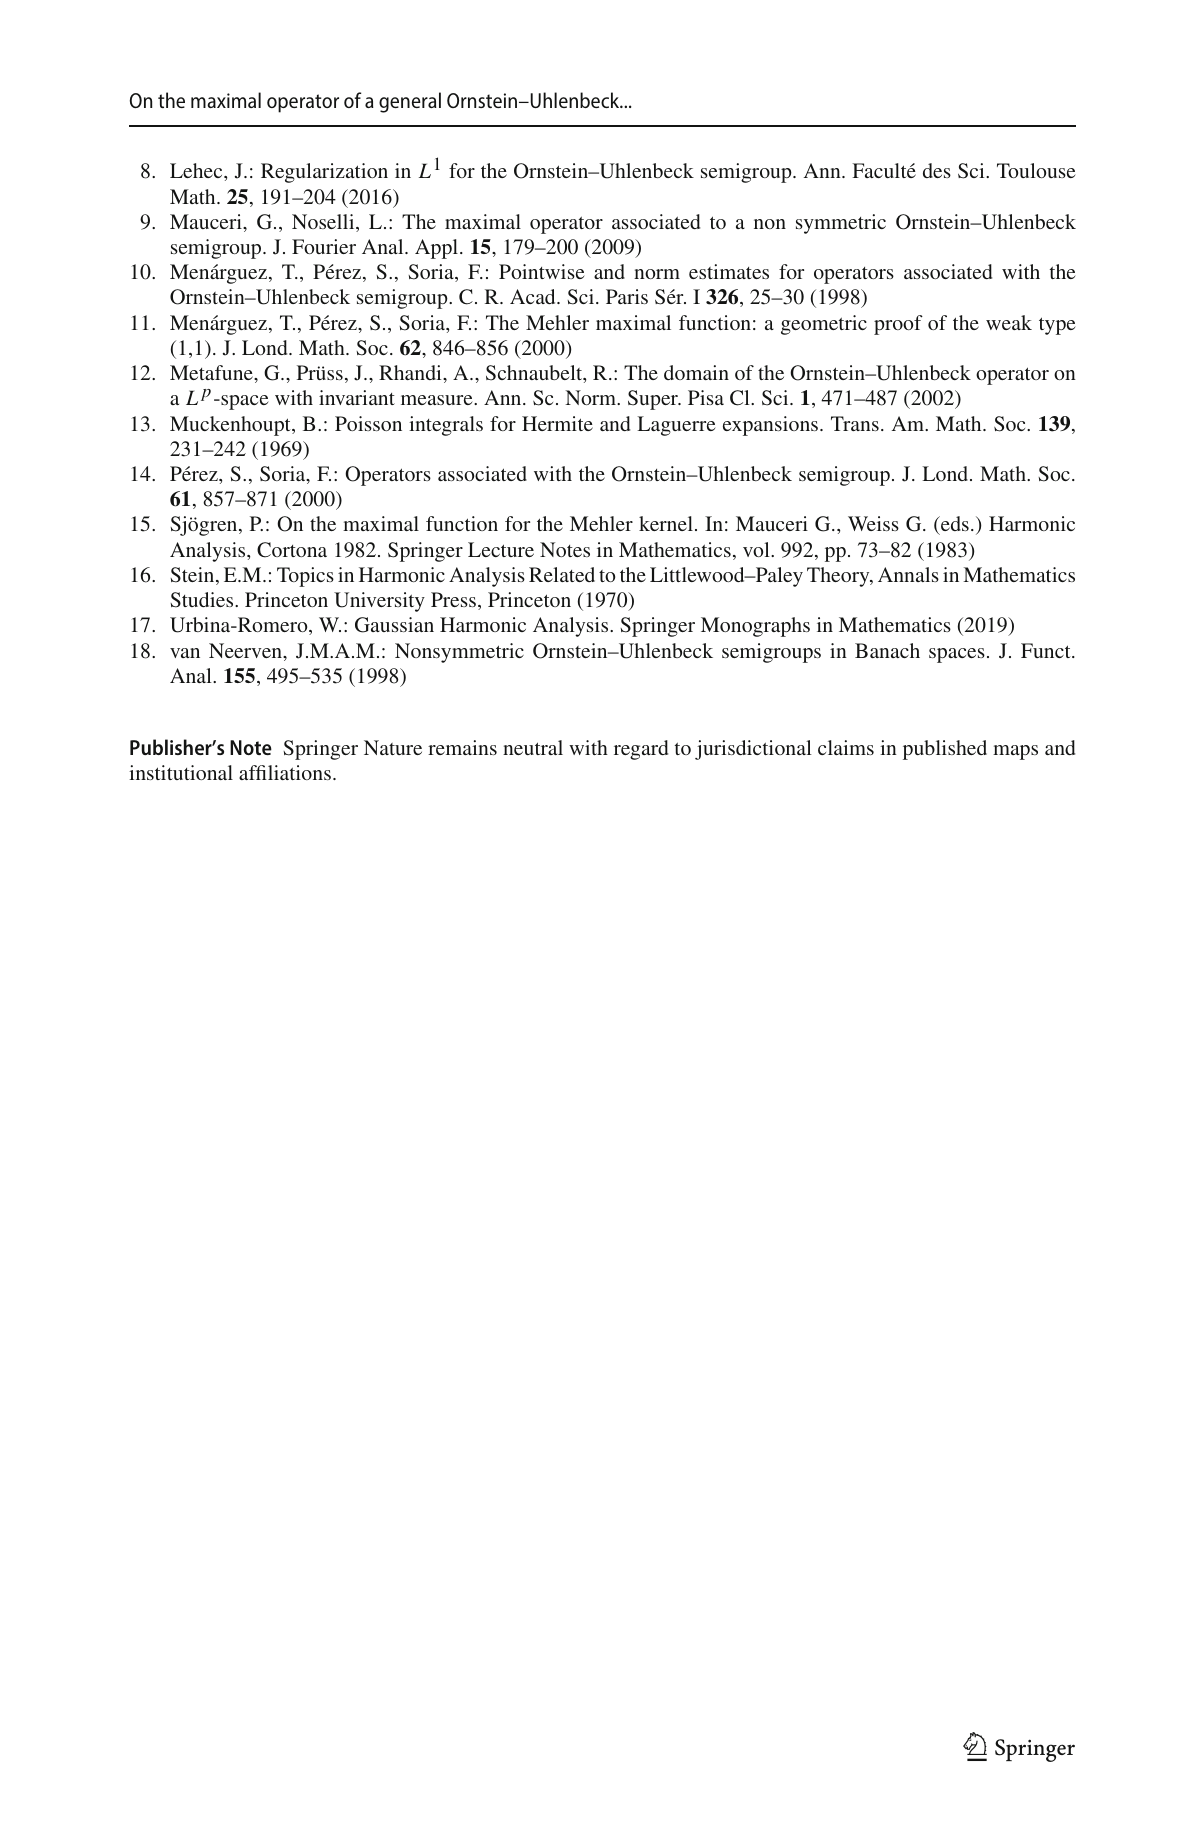  Describe the element at coordinates (898, 325) in the page. I see `proof` at that location.
